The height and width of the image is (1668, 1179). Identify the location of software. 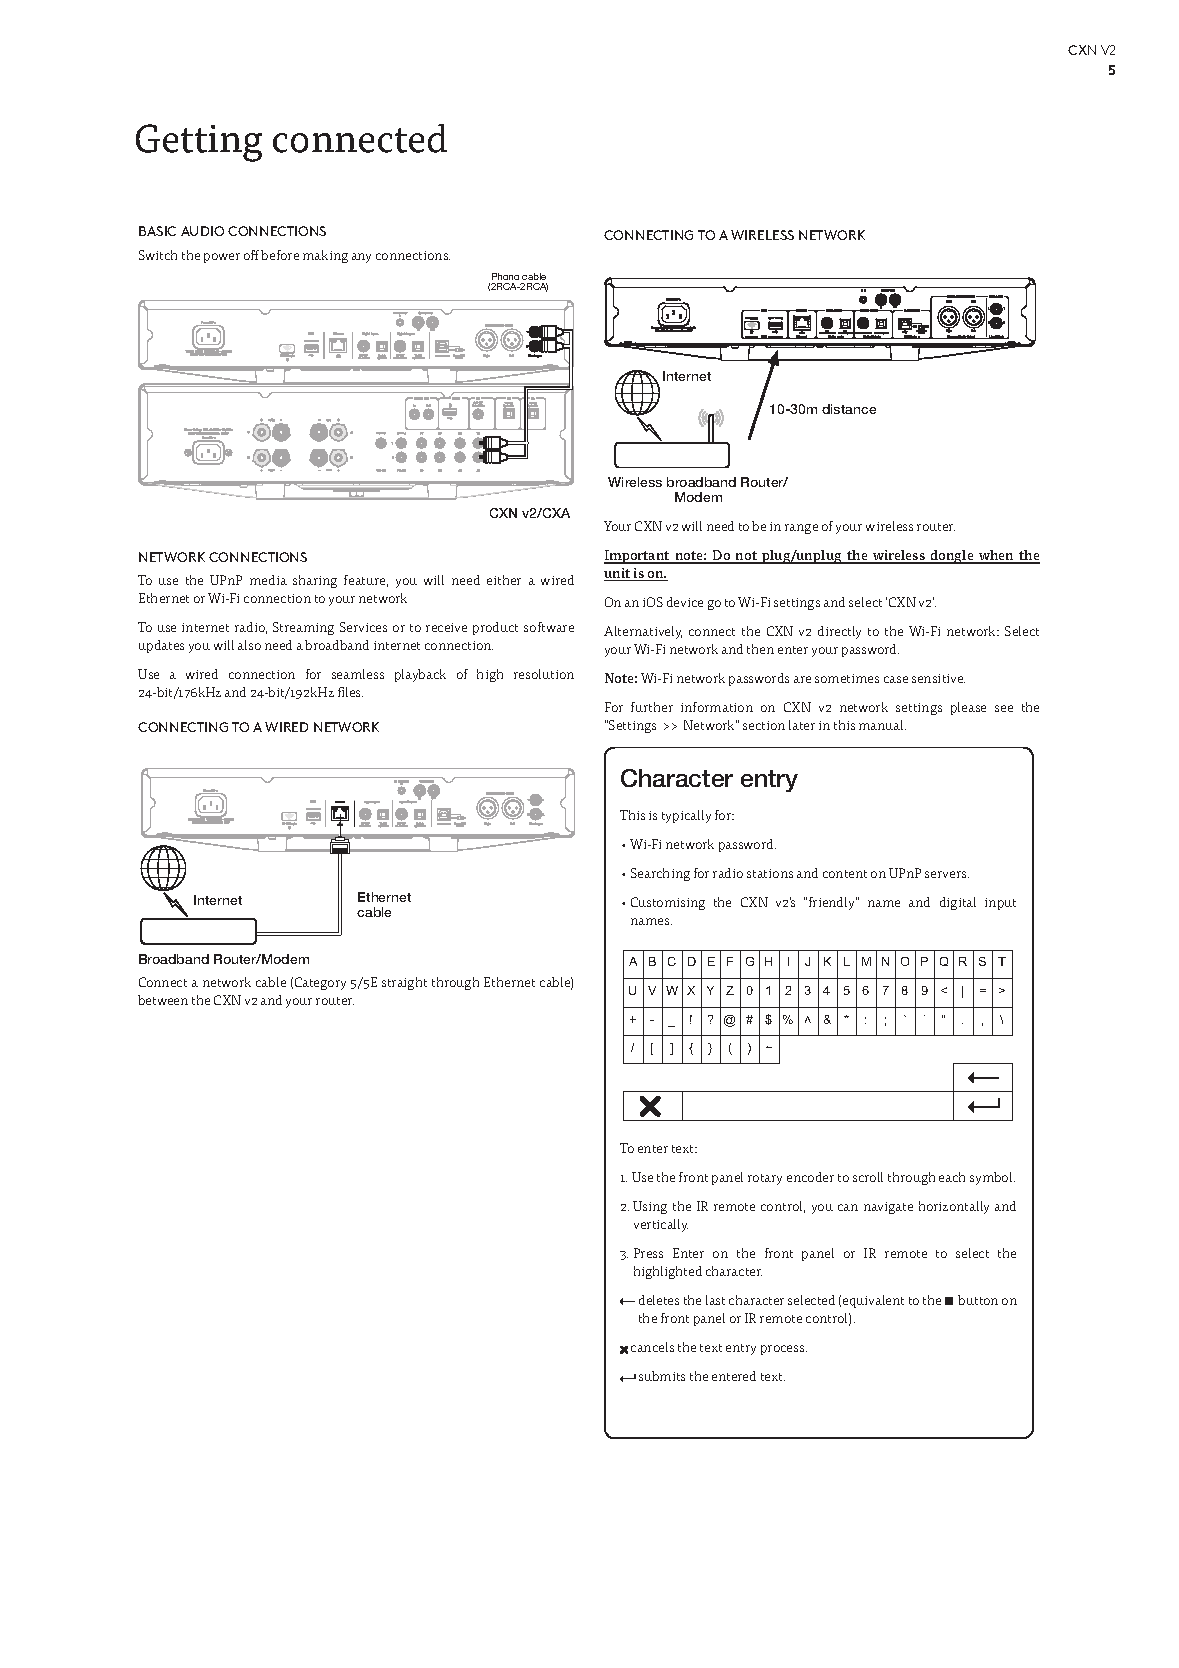
(549, 627).
